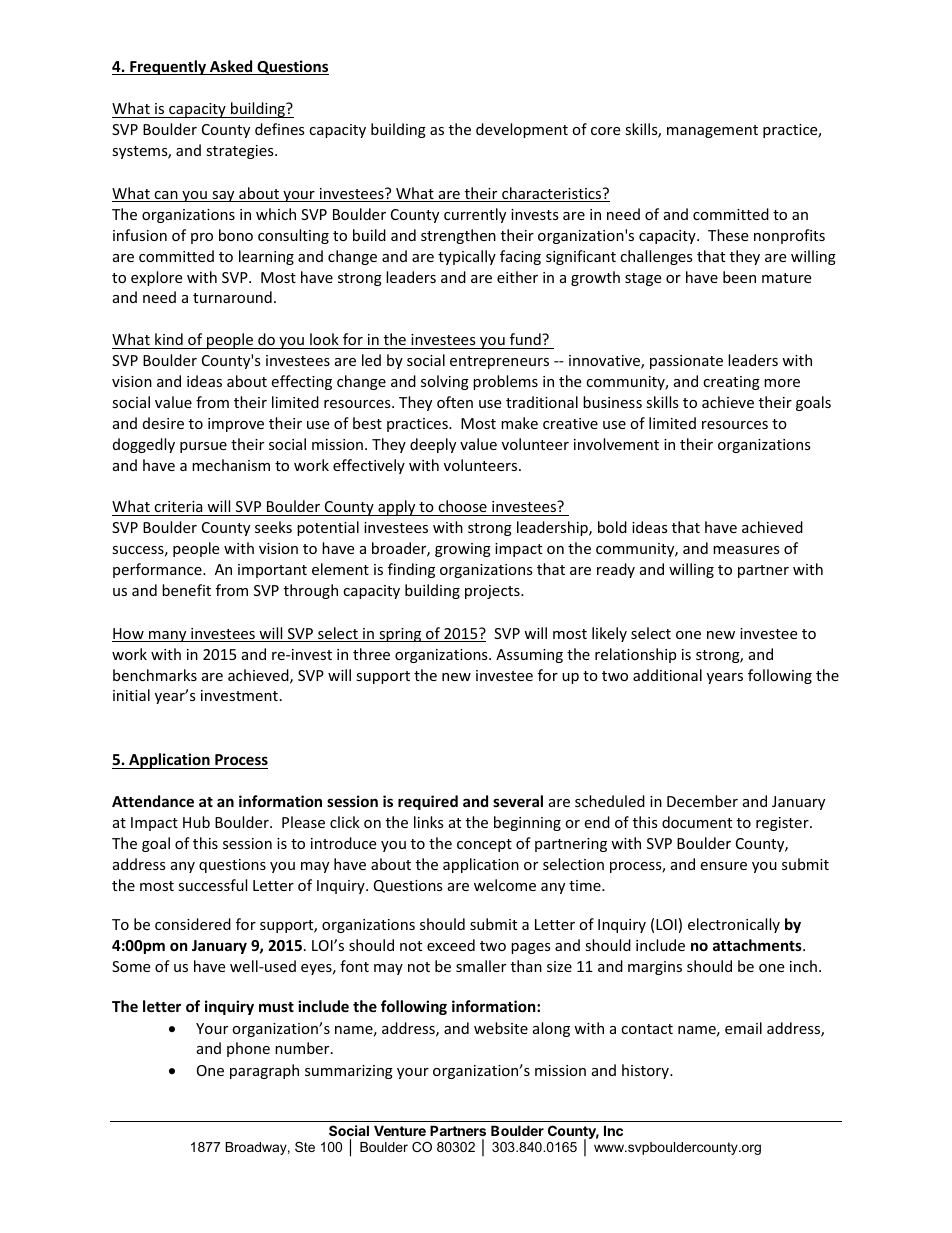  What do you see at coordinates (231, 67) in the document?
I see `Asked` at bounding box center [231, 67].
